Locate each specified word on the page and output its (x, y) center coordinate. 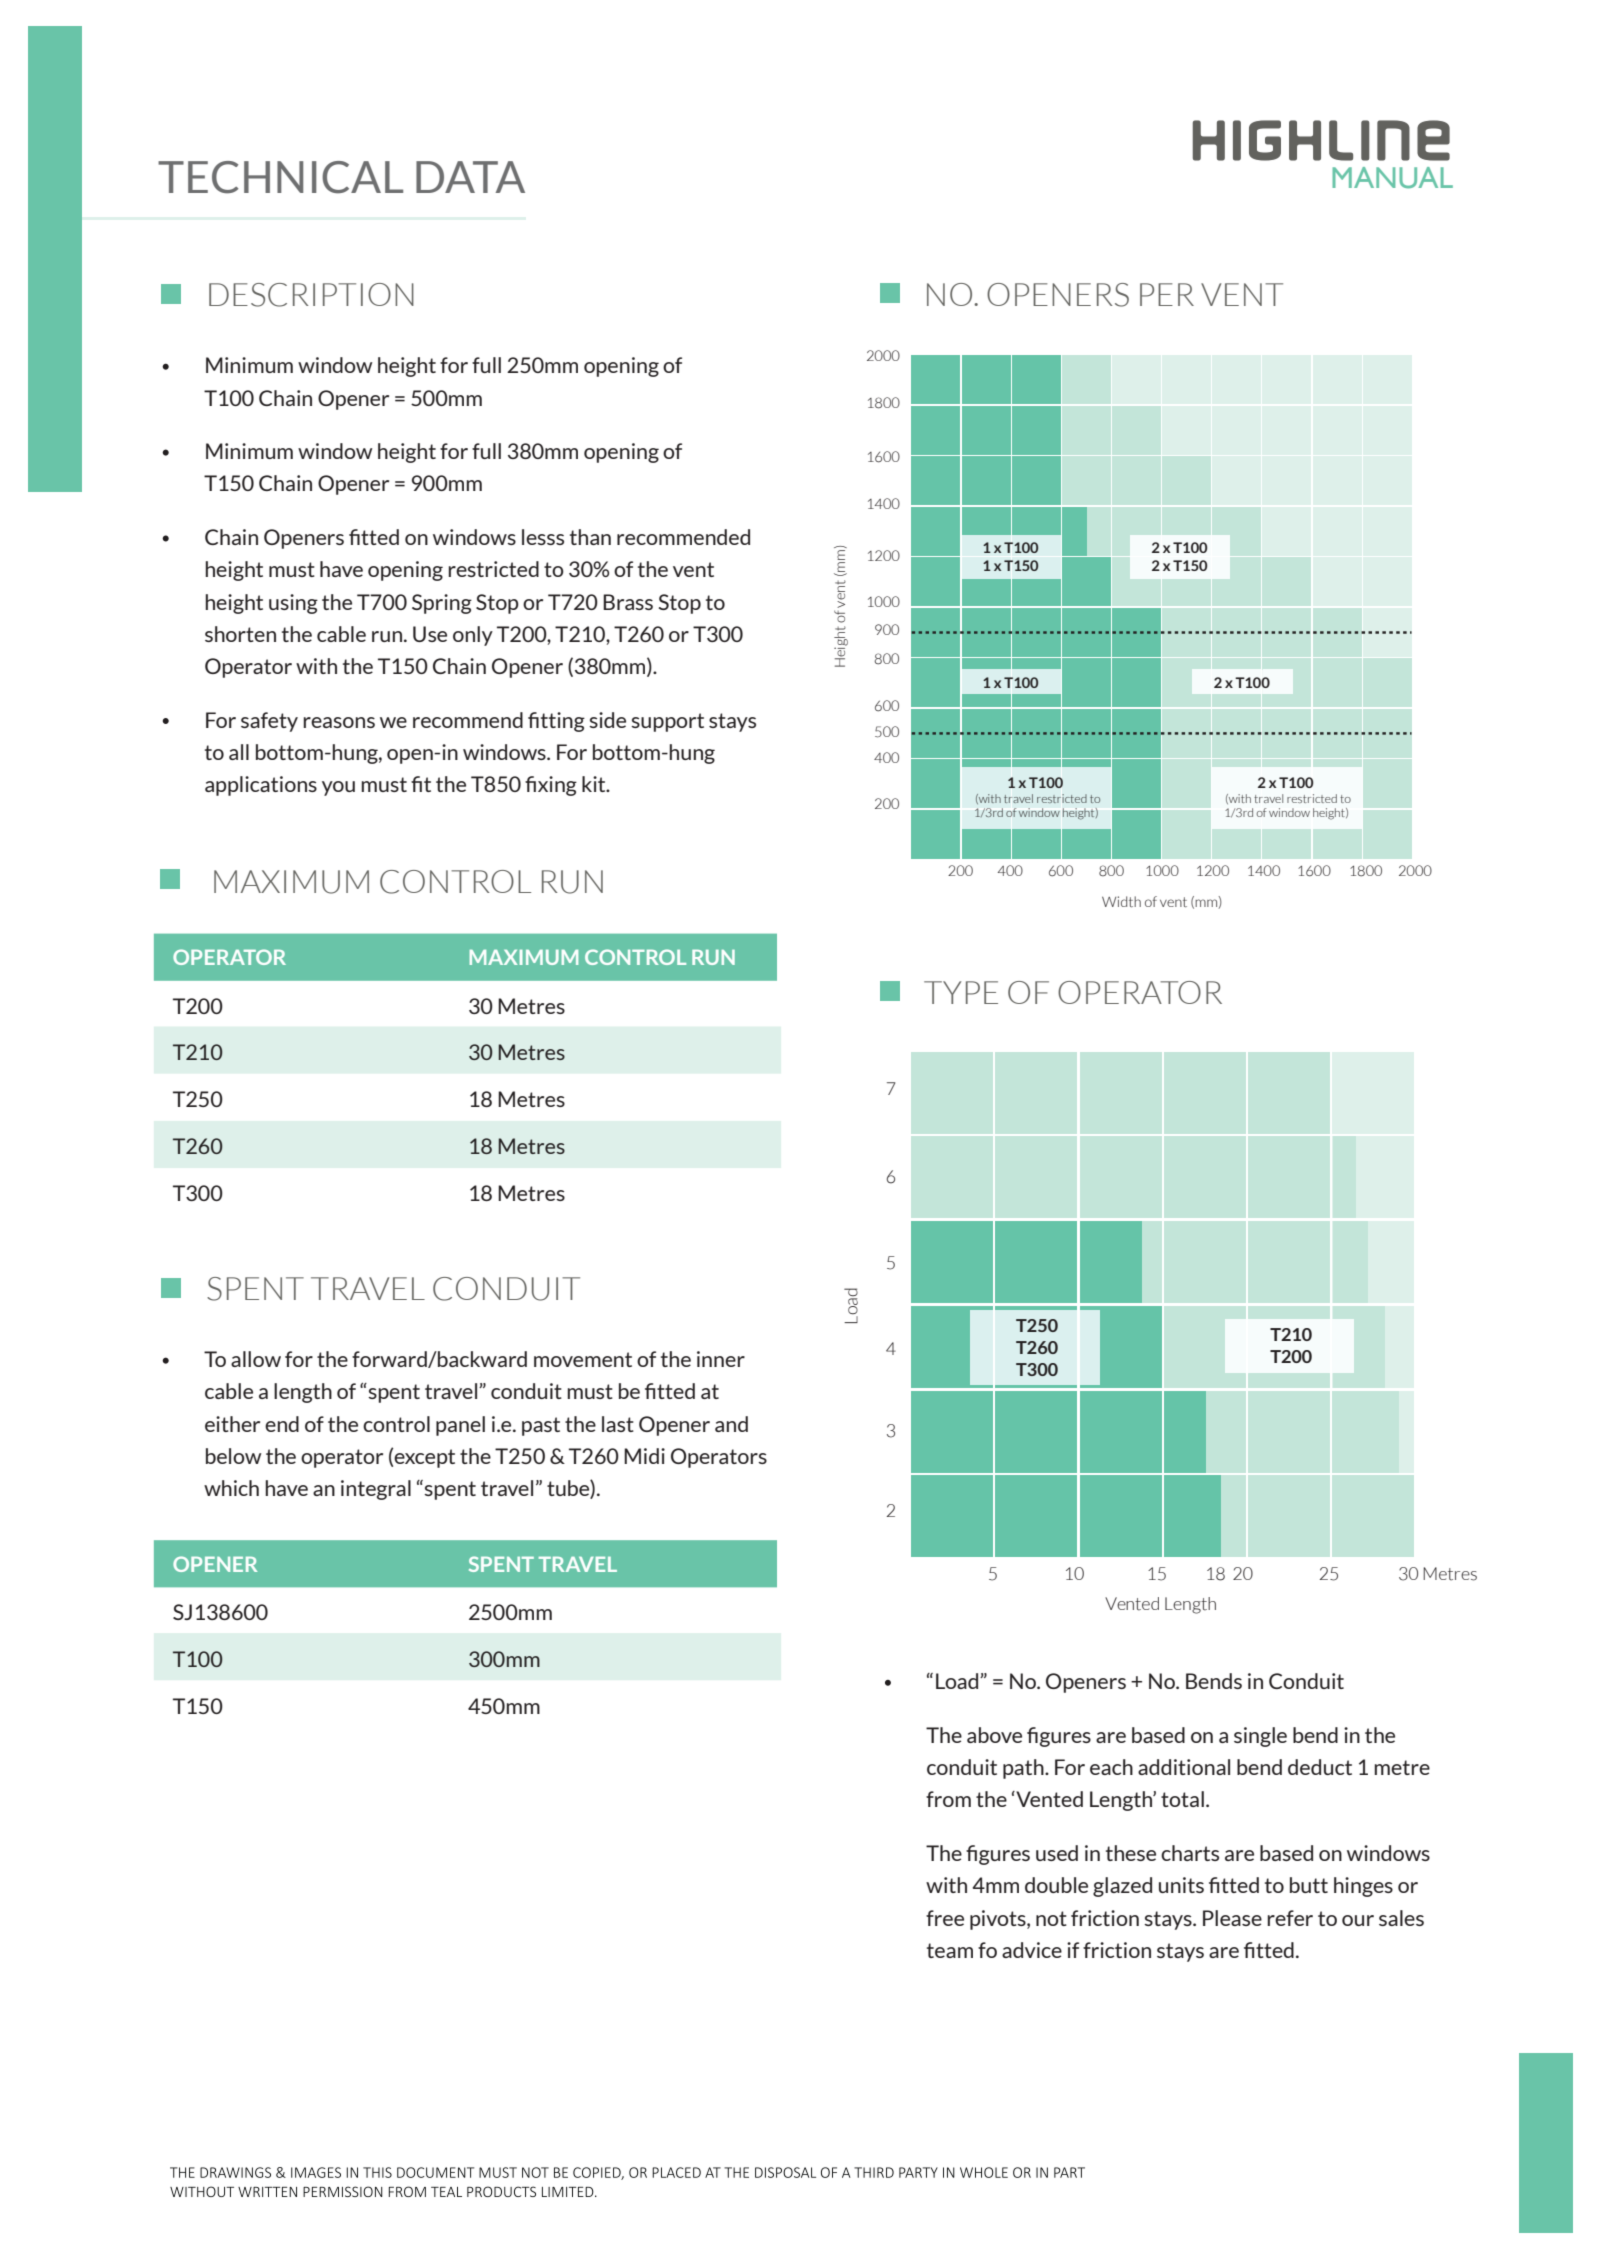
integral (376, 1490)
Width (1121, 901)
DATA (470, 177)
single (1260, 1737)
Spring (442, 604)
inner (721, 1359)
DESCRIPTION (311, 295)
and (731, 1424)
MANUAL (1392, 178)
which (231, 1488)
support (667, 722)
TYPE (961, 992)
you (338, 788)
